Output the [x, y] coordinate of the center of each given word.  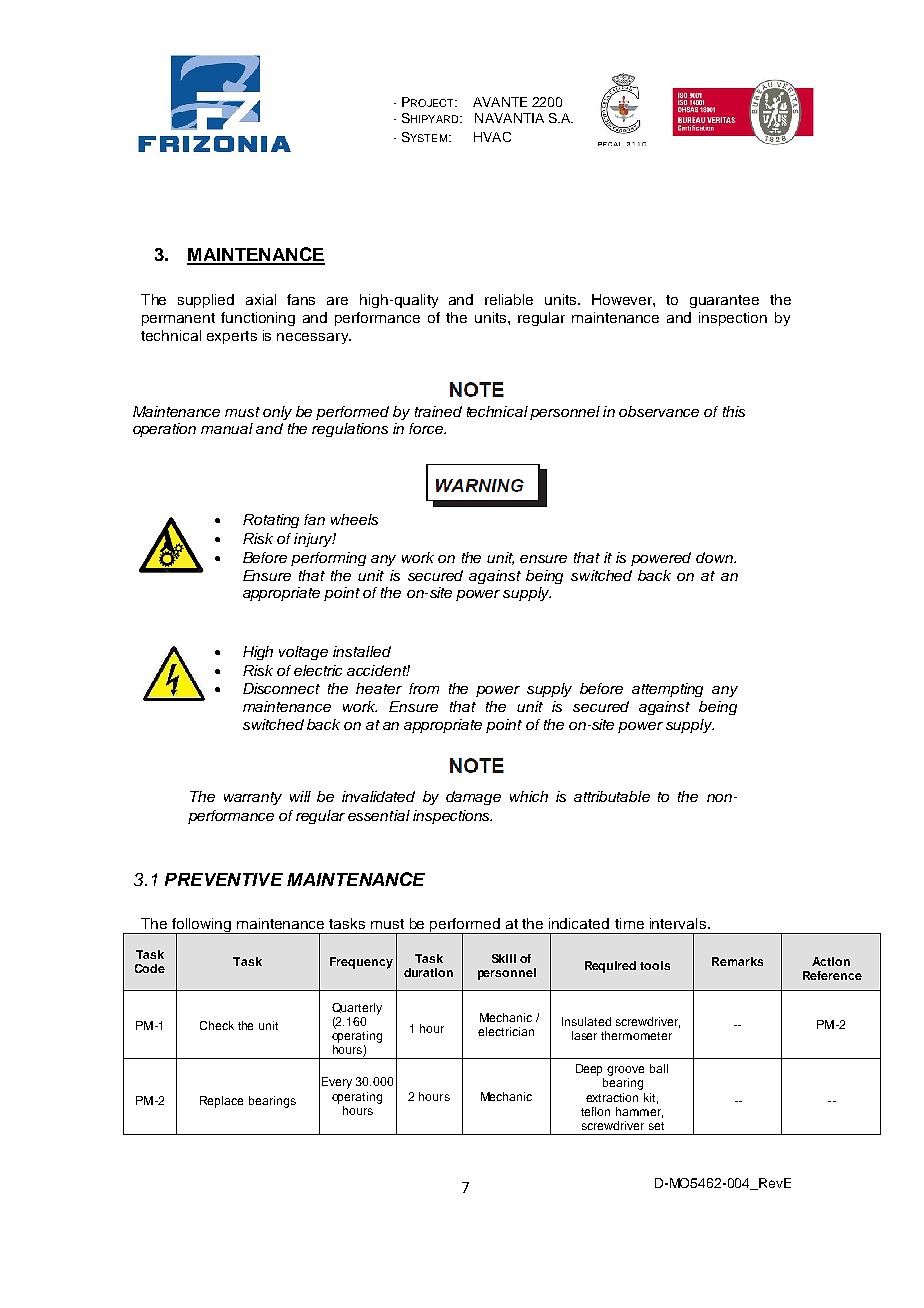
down [716, 557]
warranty [253, 798]
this [734, 411]
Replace [221, 1102]
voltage [303, 653]
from [424, 688]
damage [473, 798]
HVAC [492, 137]
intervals [678, 923]
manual [227, 428]
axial [261, 299]
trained [438, 411]
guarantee [724, 301]
